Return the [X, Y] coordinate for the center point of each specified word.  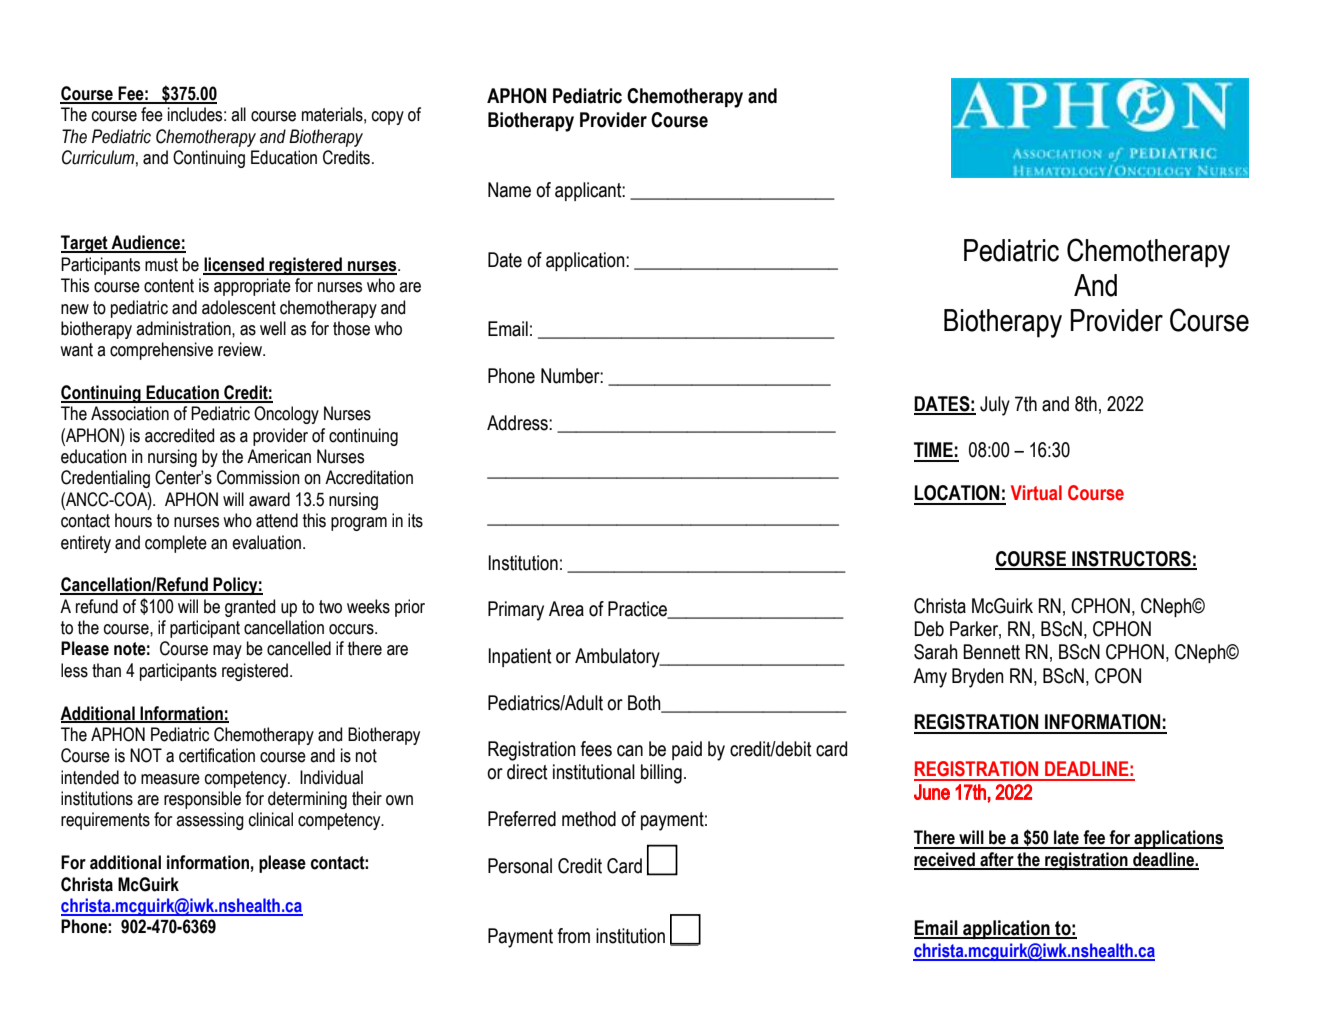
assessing [210, 821]
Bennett [991, 652]
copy [388, 118]
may [227, 652]
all [238, 114]
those [351, 328]
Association [130, 413]
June [932, 792]
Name [509, 190]
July [995, 406]
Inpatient [520, 657]
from [573, 936]
